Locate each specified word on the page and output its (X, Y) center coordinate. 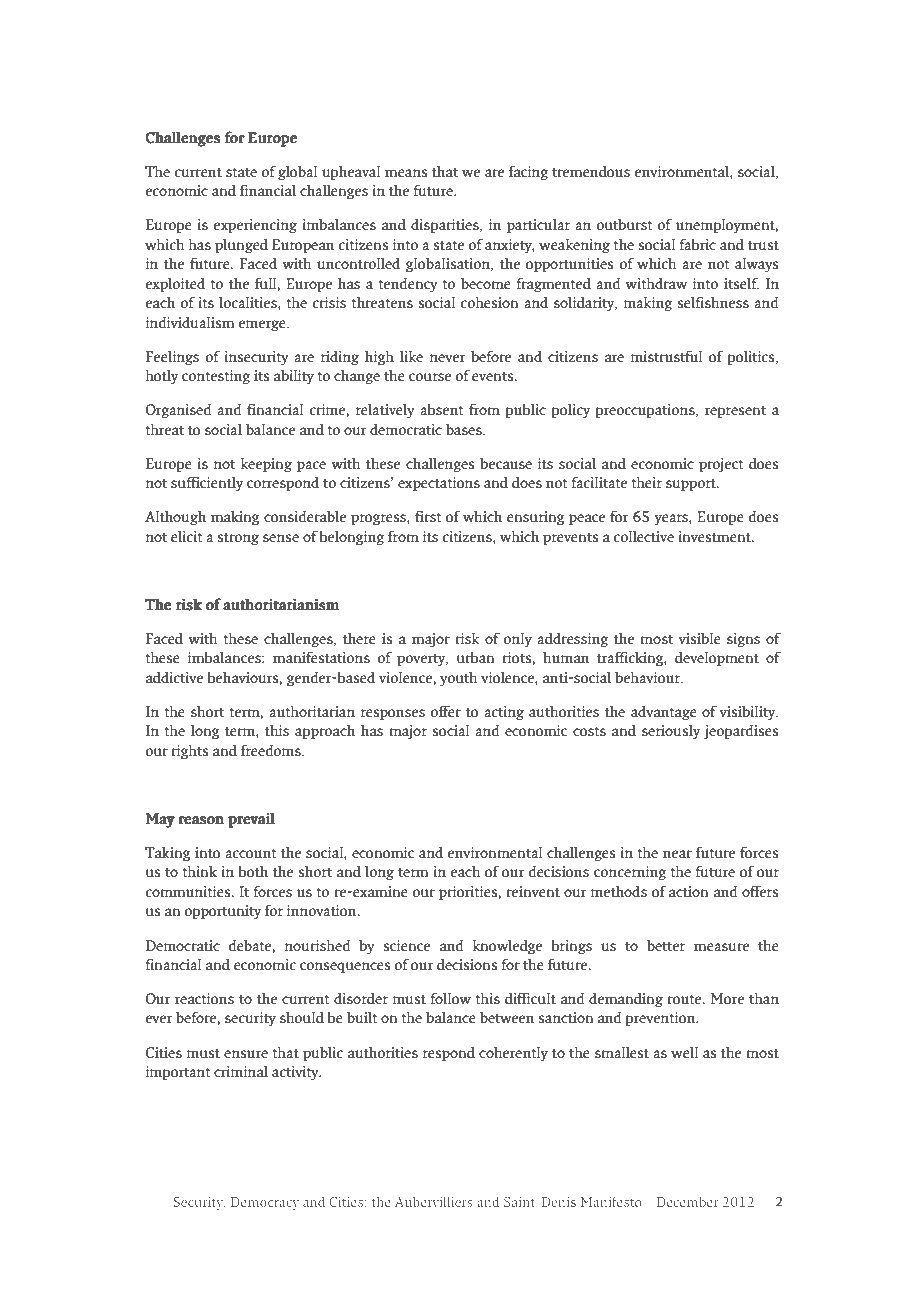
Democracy (265, 1203)
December (688, 1201)
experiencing (255, 226)
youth (459, 679)
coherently (513, 1054)
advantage (664, 713)
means (406, 173)
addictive (174, 677)
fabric (698, 244)
